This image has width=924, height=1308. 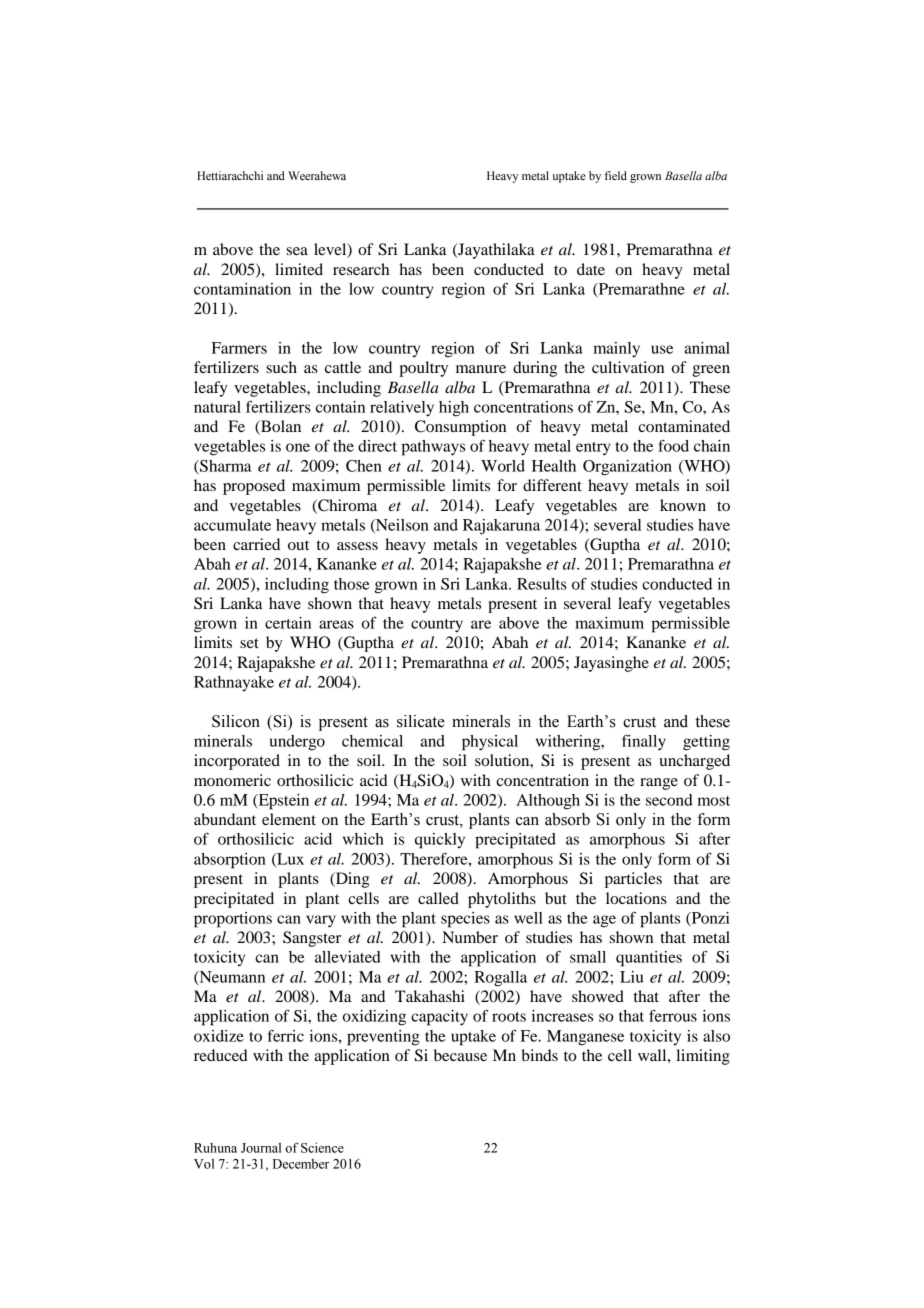 What do you see at coordinates (644, 742) in the image?
I see `finally` at bounding box center [644, 742].
